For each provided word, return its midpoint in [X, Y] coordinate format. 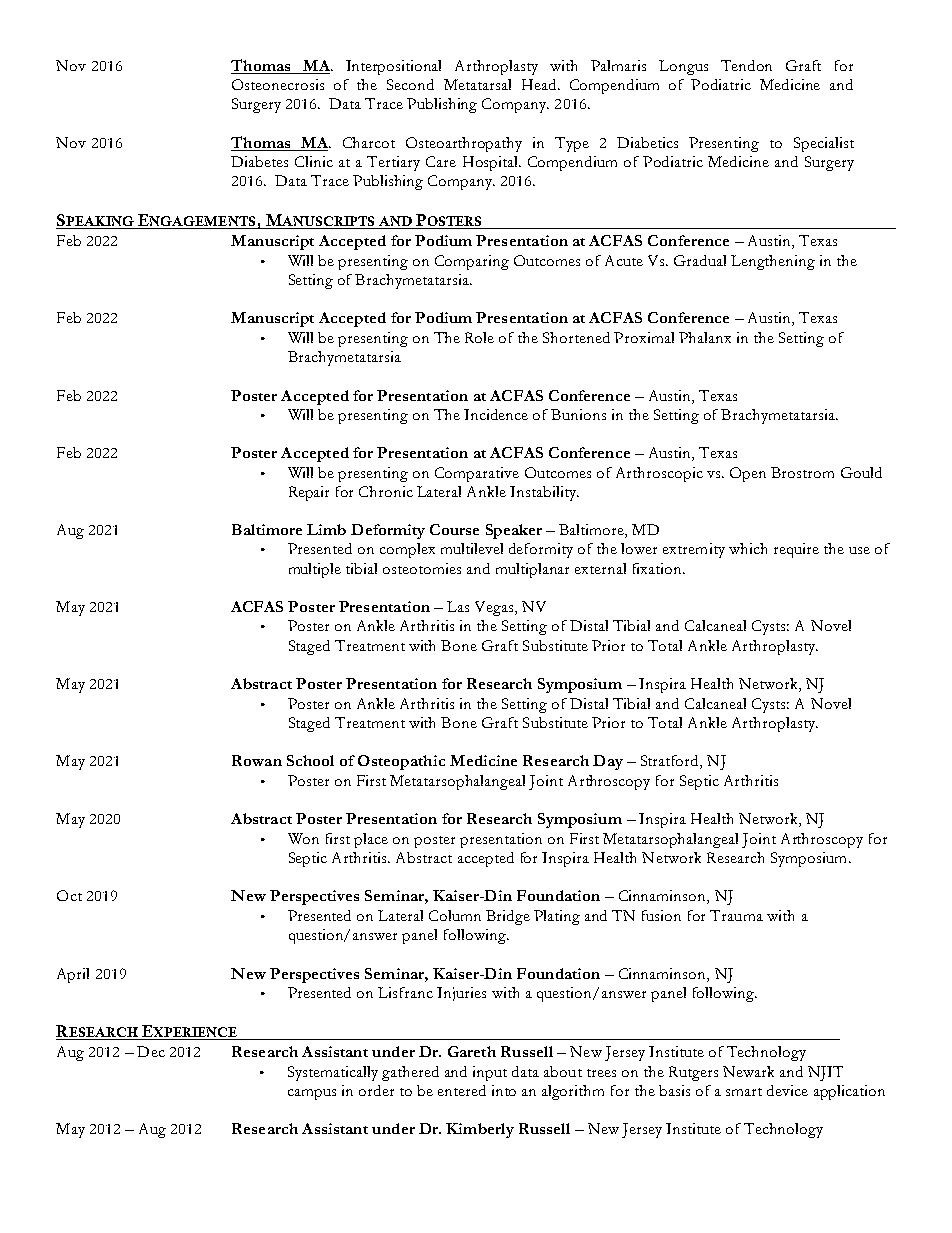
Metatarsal [477, 84]
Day [608, 762]
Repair [309, 493]
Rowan [257, 760]
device [787, 1090]
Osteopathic [401, 762]
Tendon [746, 65]
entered [462, 1090]
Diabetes [259, 161]
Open [748, 474]
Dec [151, 1051]
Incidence [496, 414]
